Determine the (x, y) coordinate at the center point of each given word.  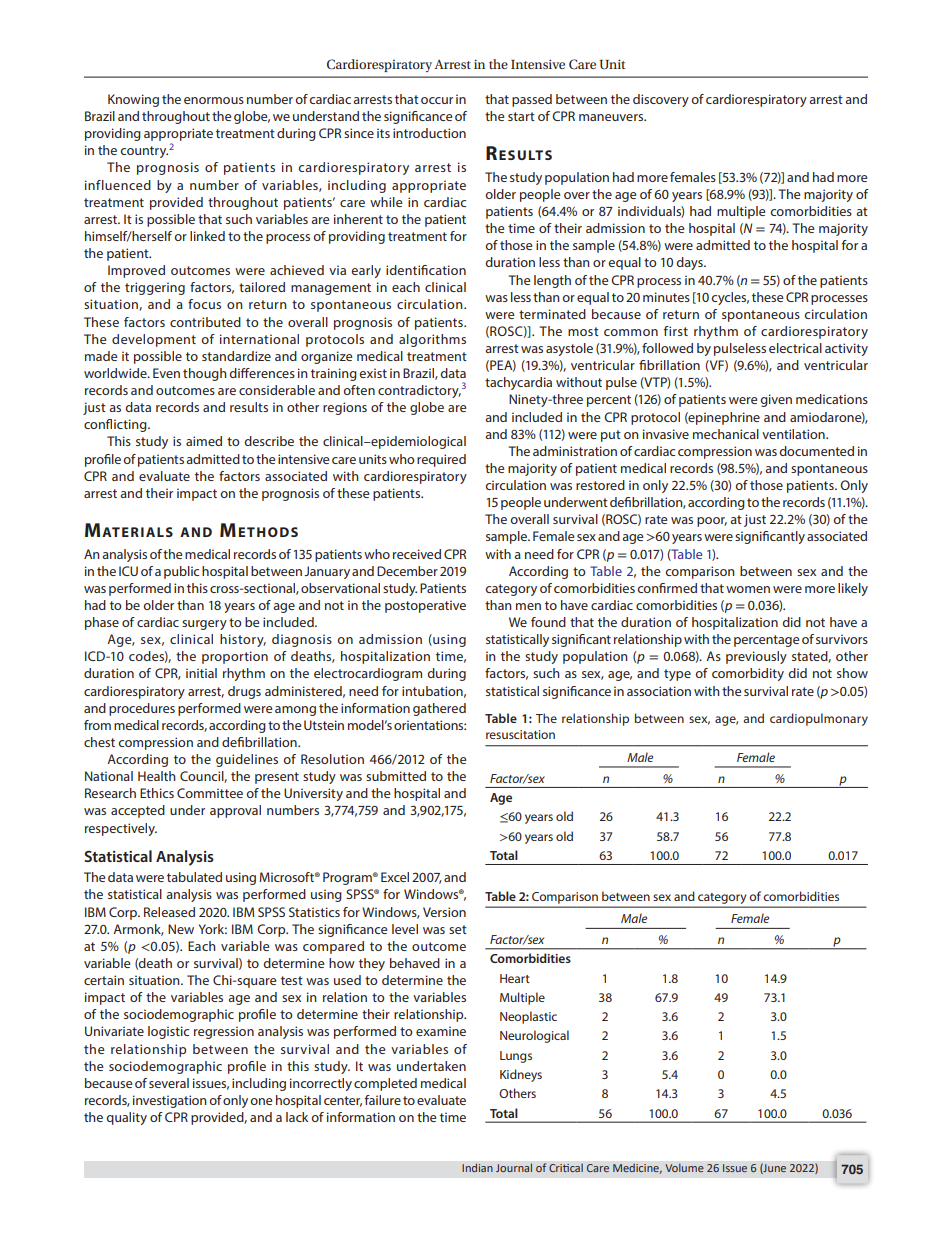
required (441, 460)
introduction (429, 133)
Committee (210, 793)
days (690, 263)
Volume (684, 1167)
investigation (170, 1101)
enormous (214, 100)
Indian (477, 1167)
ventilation (794, 434)
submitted (396, 776)
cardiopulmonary (819, 719)
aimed (204, 441)
